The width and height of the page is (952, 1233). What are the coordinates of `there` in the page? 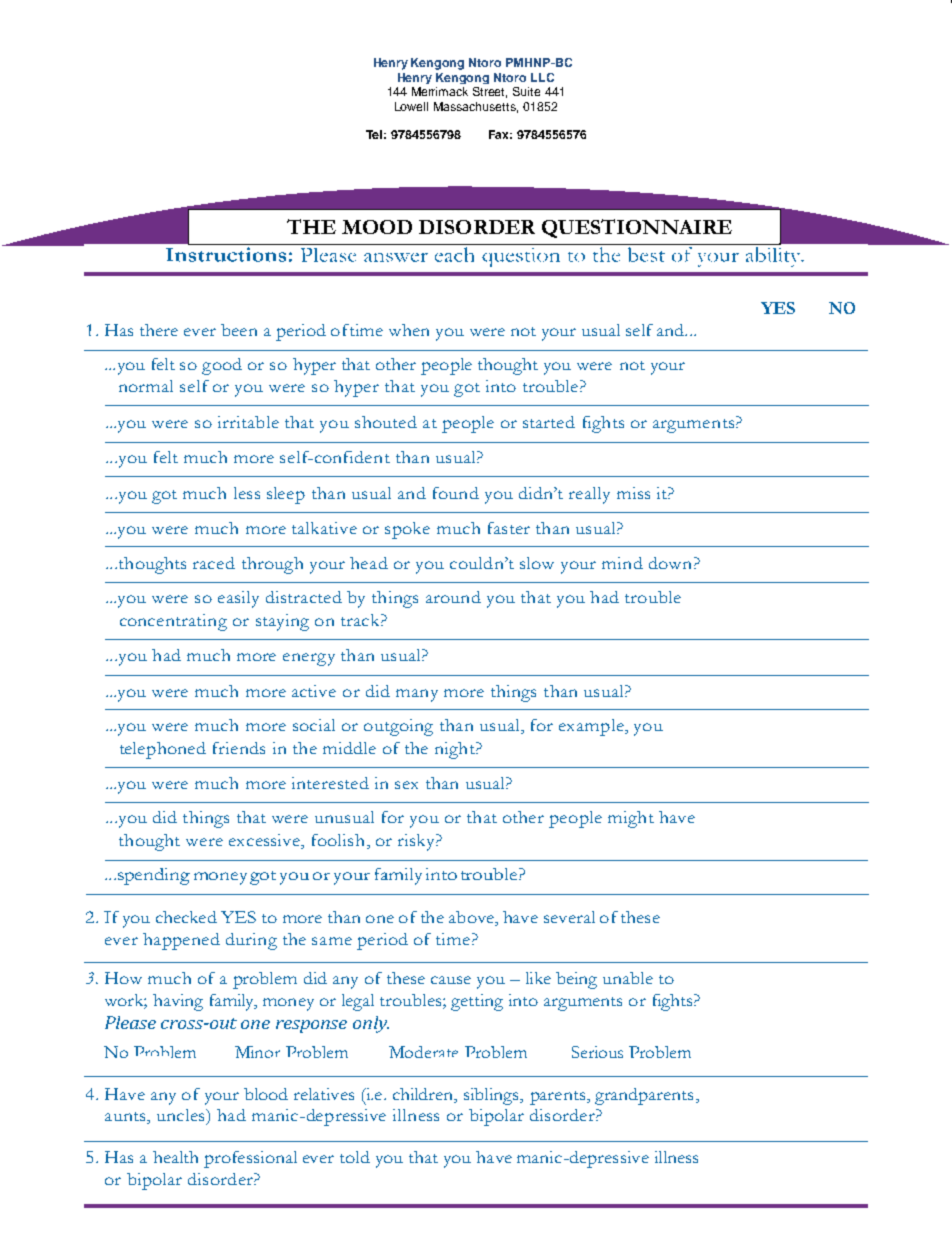 It's located at (159, 330).
